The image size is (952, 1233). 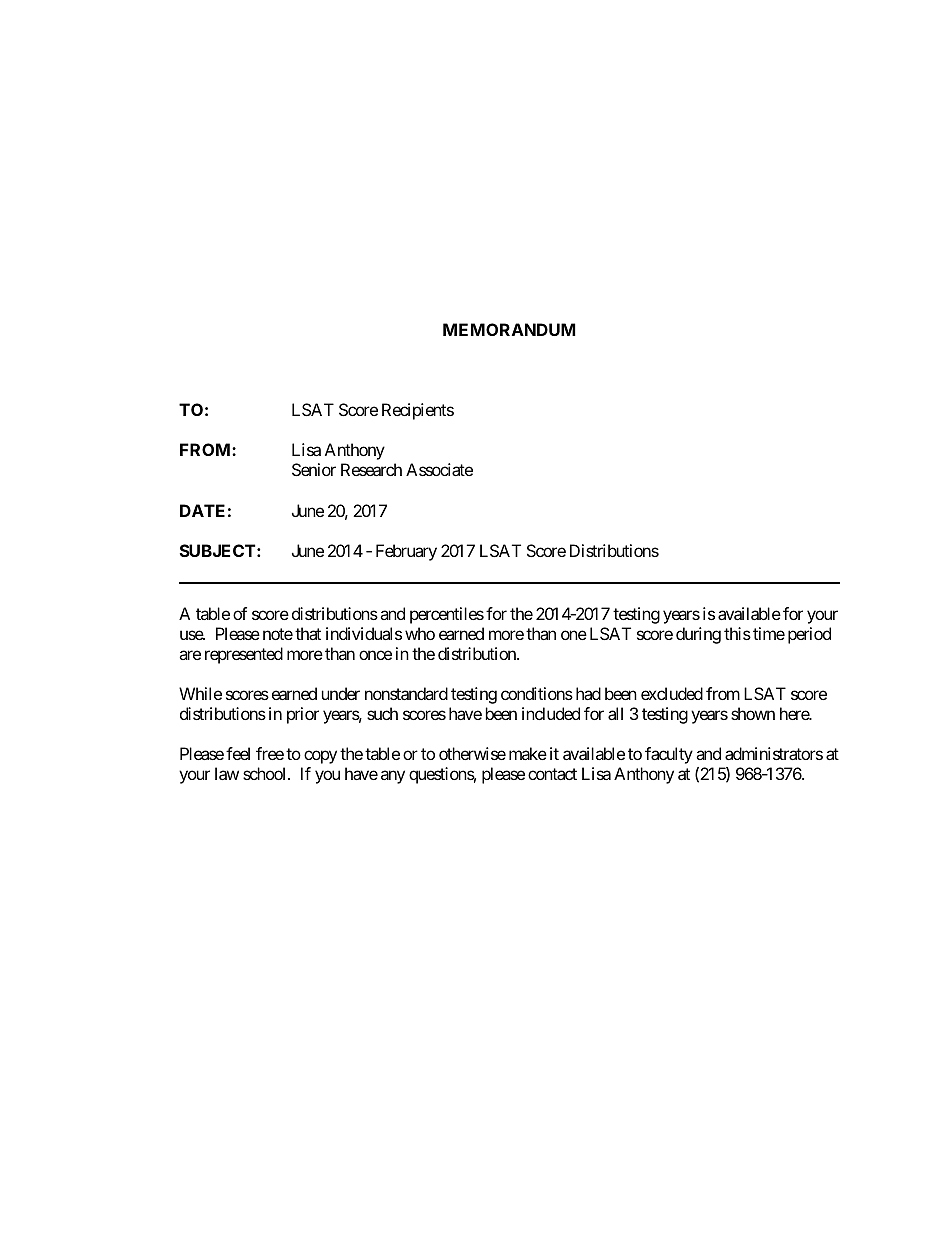 What do you see at coordinates (698, 635) in the image?
I see `during` at bounding box center [698, 635].
